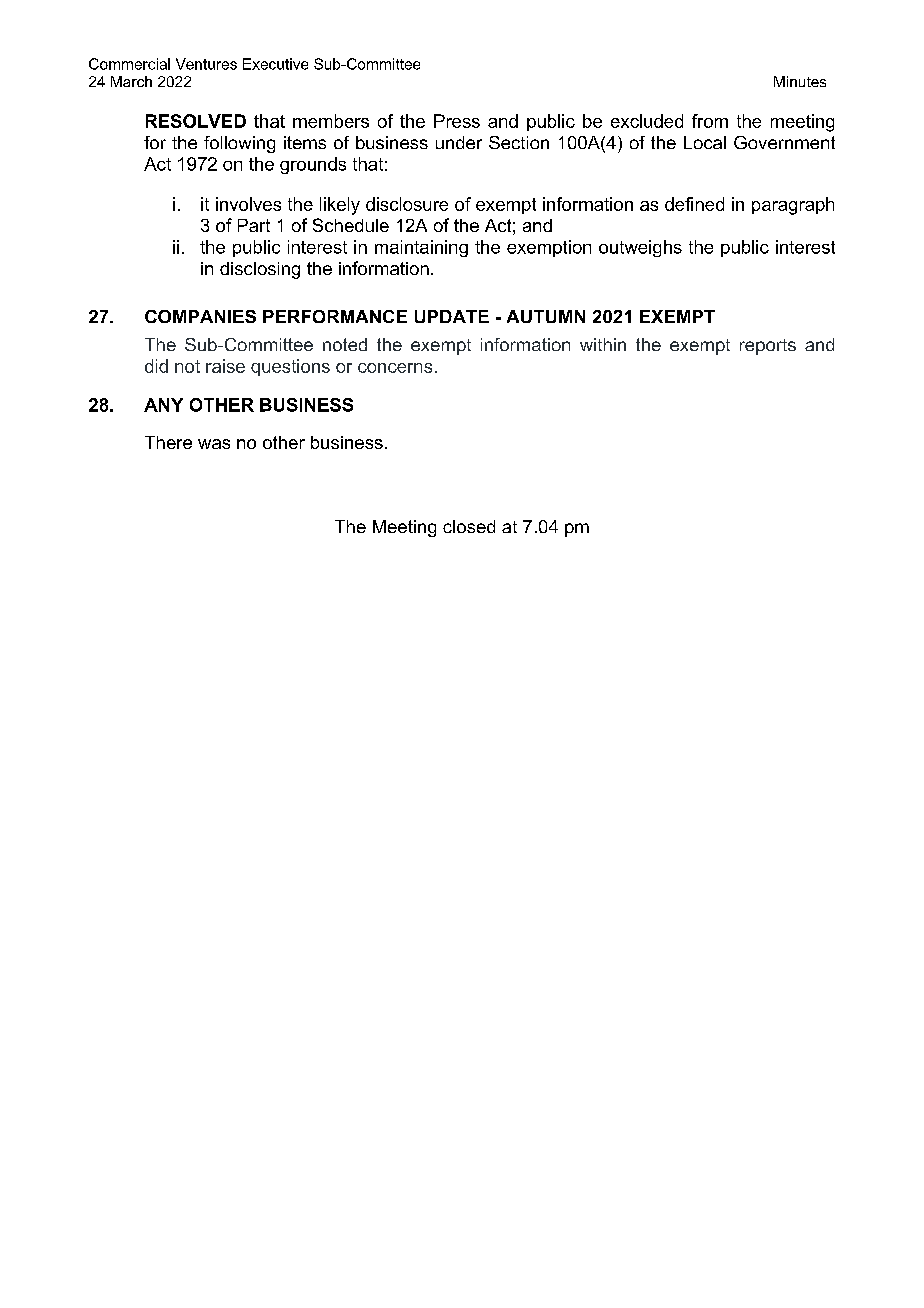 The image size is (924, 1308). What do you see at coordinates (694, 204) in the page?
I see `defined` at bounding box center [694, 204].
